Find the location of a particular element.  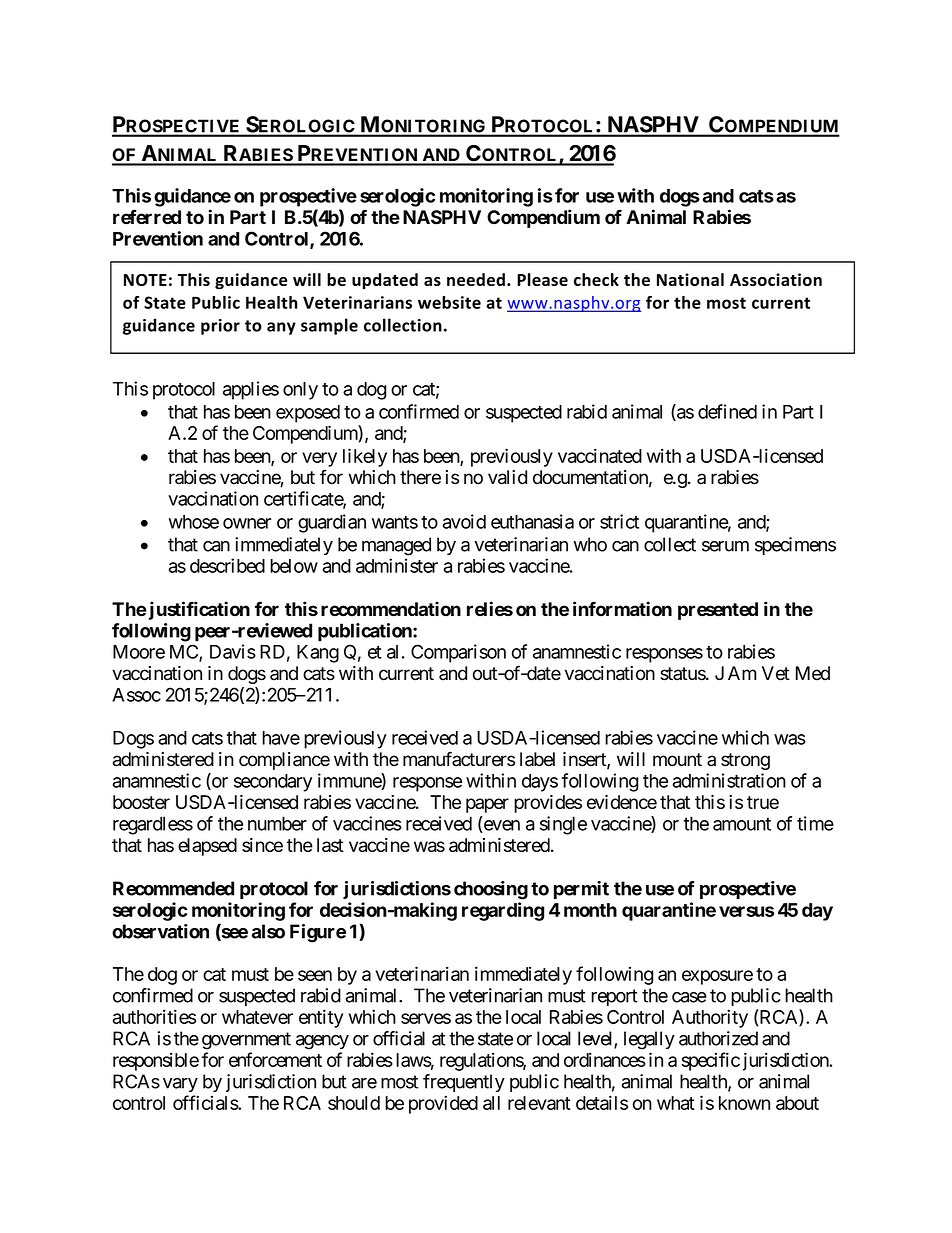

National is located at coordinates (690, 279).
